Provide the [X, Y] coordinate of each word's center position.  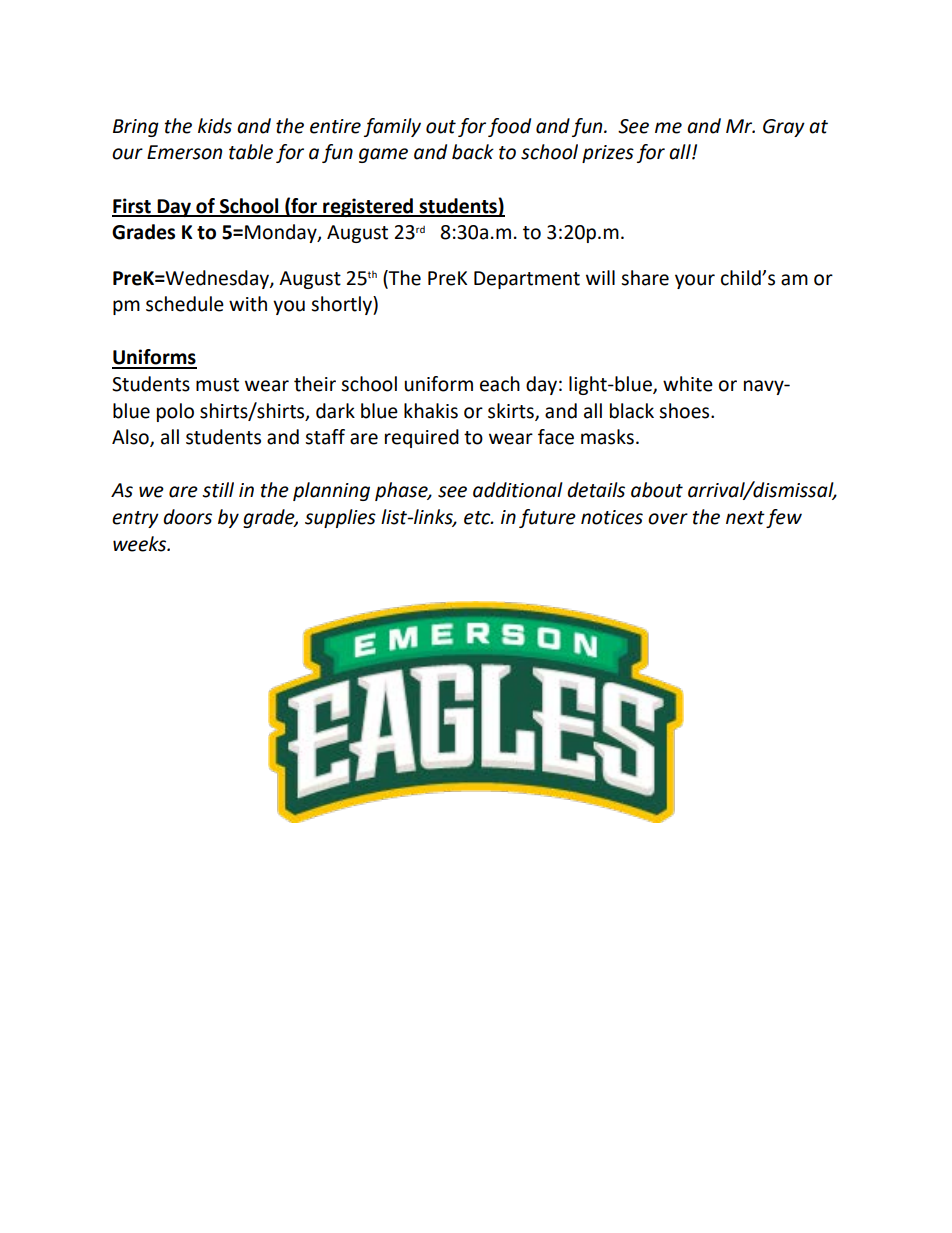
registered [368, 207]
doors [187, 517]
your [695, 281]
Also [131, 438]
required [422, 438]
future [547, 518]
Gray [784, 128]
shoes [685, 411]
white [688, 384]
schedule [185, 304]
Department [527, 280]
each [500, 384]
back [473, 152]
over [668, 519]
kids [215, 126]
